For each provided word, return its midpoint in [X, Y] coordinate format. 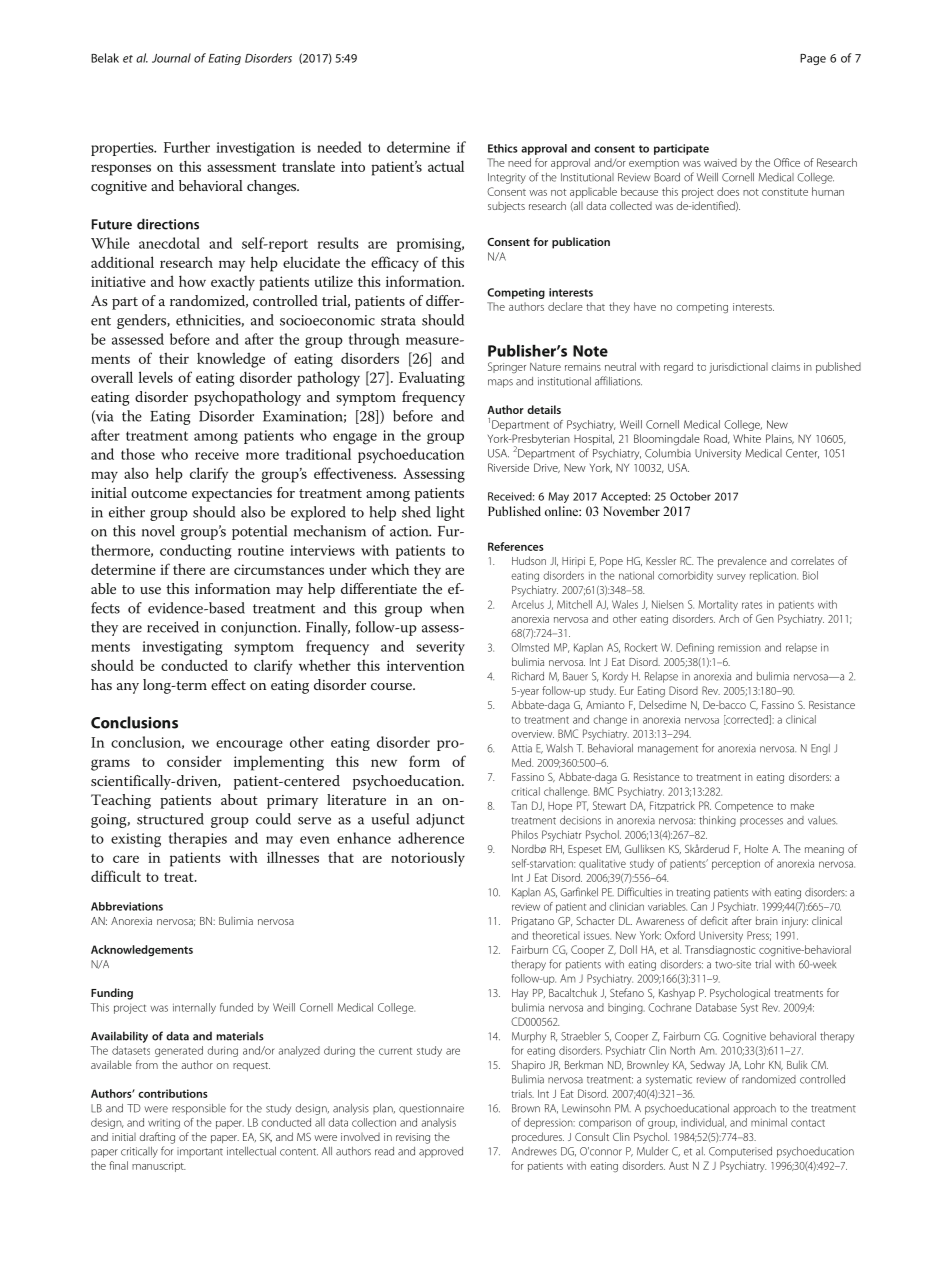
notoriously [428, 859]
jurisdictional [738, 367]
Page [813, 59]
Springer [507, 368]
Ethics [503, 148]
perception [736, 864]
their [174, 358]
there [189, 569]
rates [752, 605]
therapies [198, 839]
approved [441, 1152]
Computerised [740, 1152]
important [200, 1152]
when [447, 608]
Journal [171, 58]
